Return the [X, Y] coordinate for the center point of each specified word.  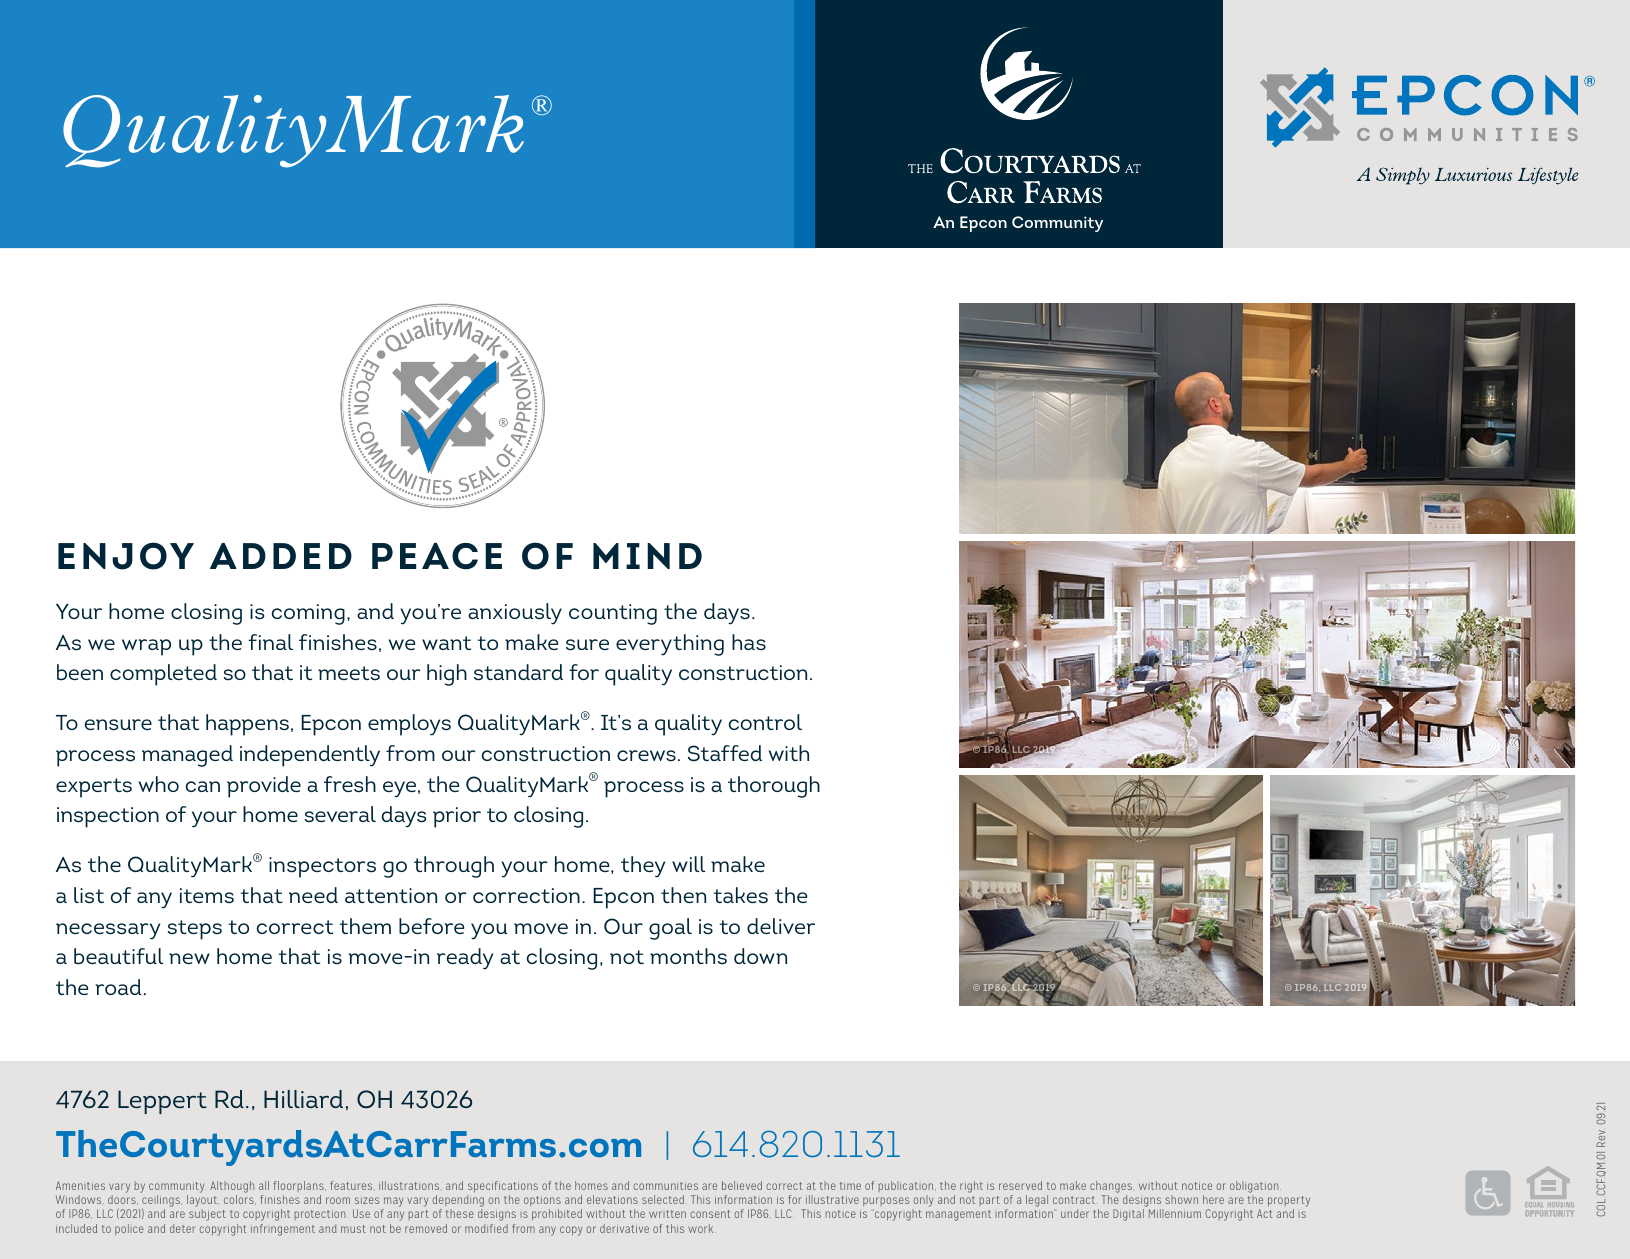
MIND [647, 556]
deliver [781, 926]
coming [308, 614]
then [683, 895]
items [207, 896]
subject [207, 1215]
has [749, 642]
